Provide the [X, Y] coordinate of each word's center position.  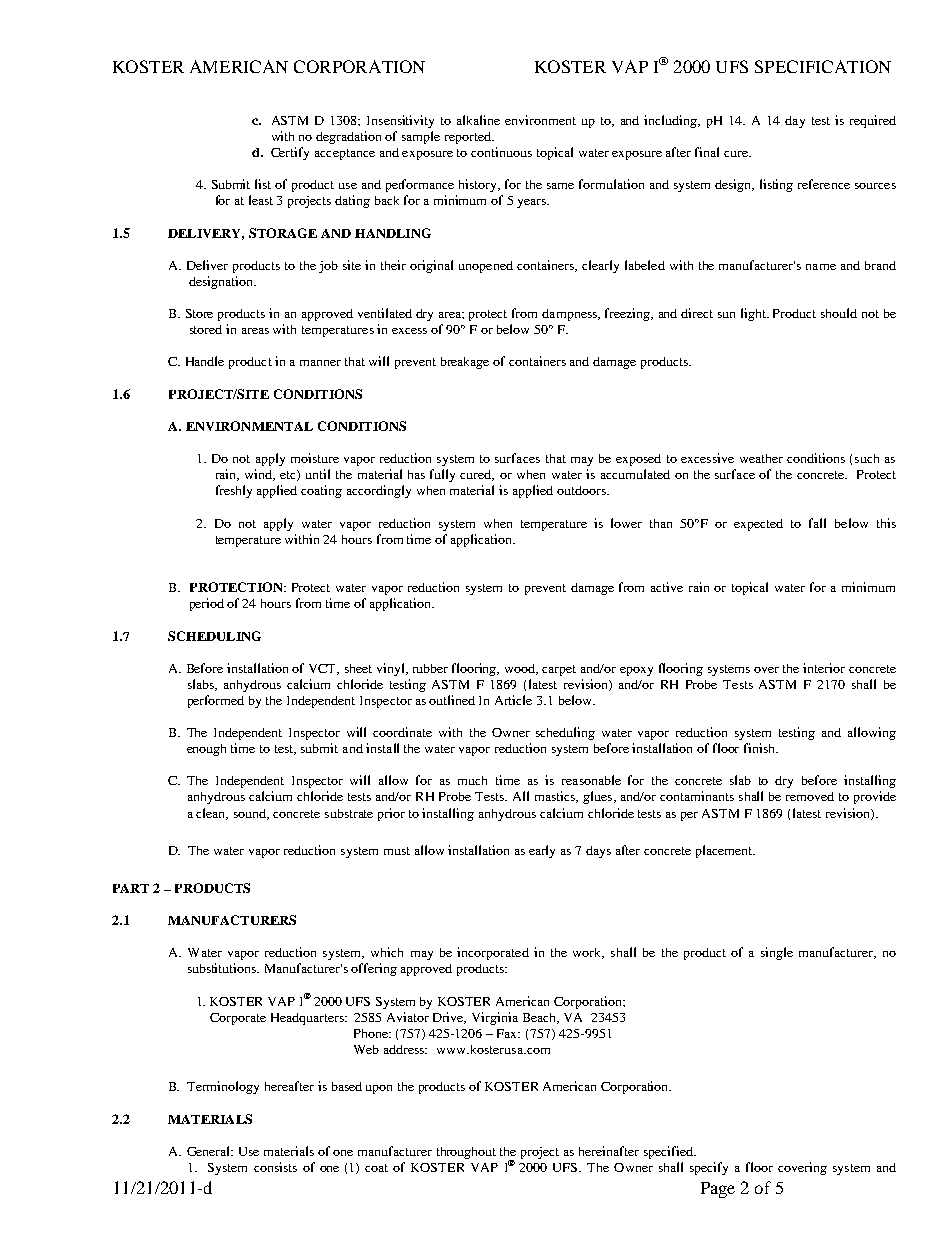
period [207, 604]
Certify [290, 153]
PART [131, 888]
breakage [465, 363]
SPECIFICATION [823, 66]
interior [824, 668]
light [754, 314]
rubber [430, 668]
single [777, 953]
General [210, 1151]
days [598, 852]
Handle [205, 361]
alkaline [478, 120]
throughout [466, 1153]
